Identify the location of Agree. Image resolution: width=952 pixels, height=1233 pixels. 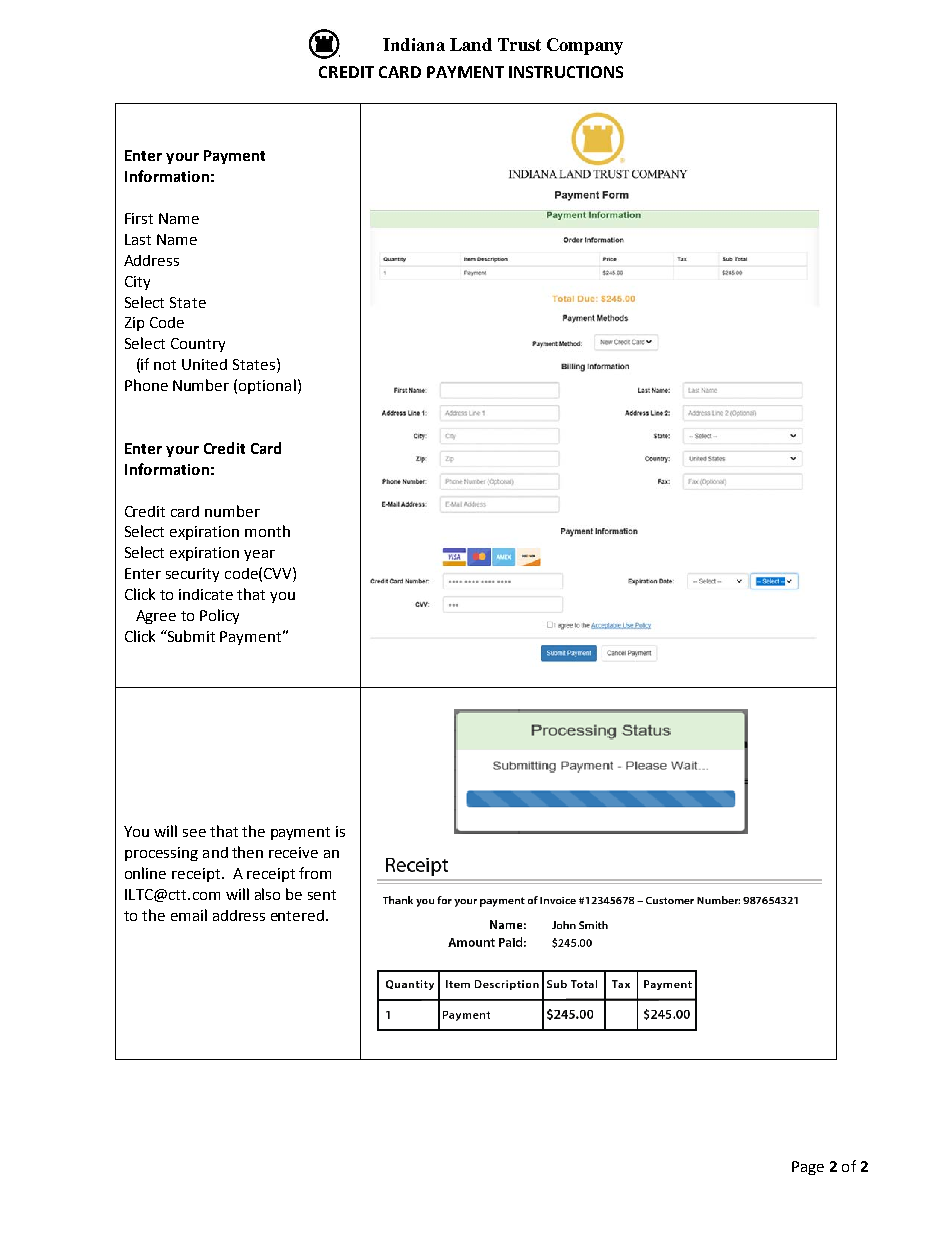
(156, 617).
